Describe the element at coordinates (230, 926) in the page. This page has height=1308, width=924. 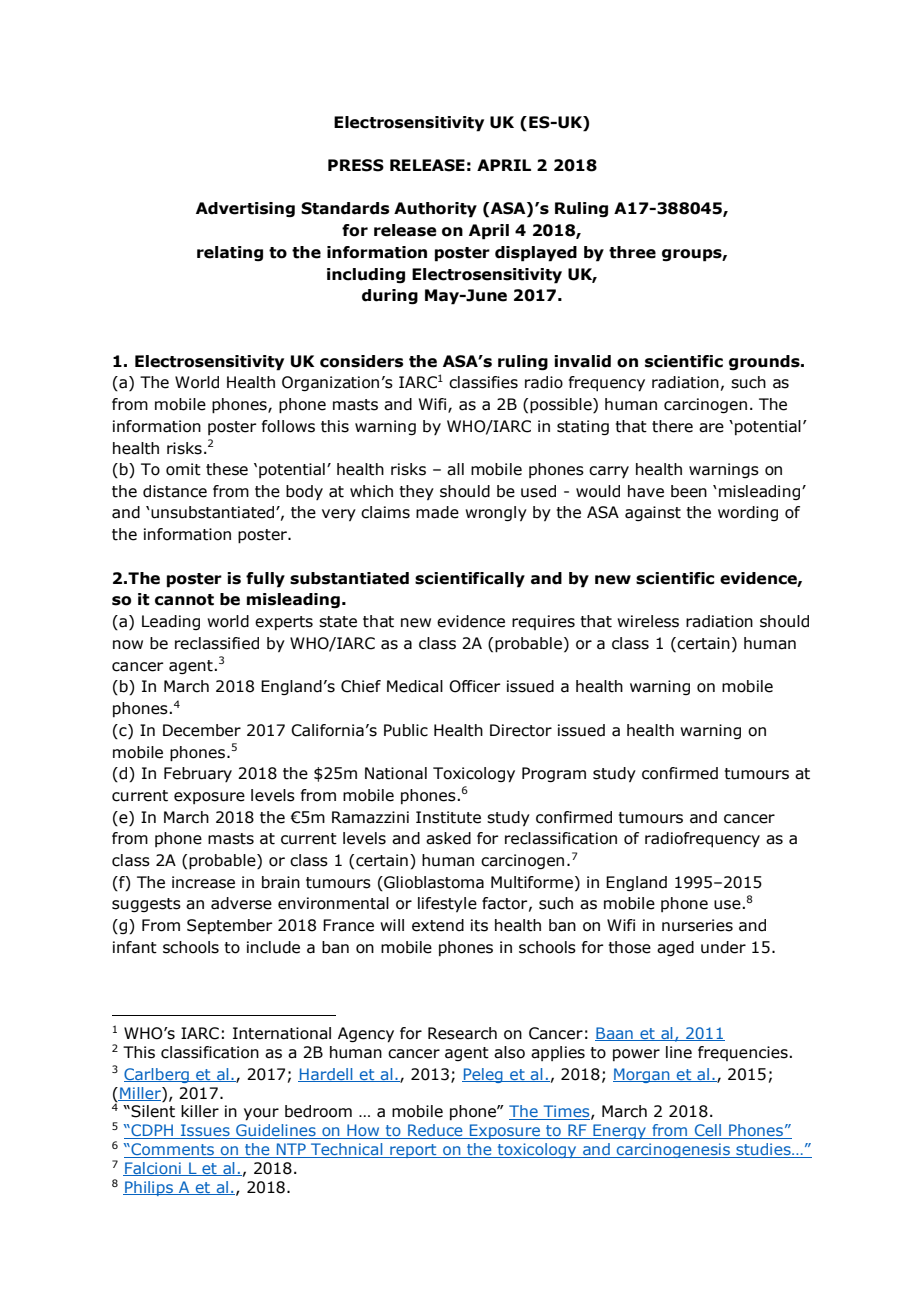
I see `September` at that location.
